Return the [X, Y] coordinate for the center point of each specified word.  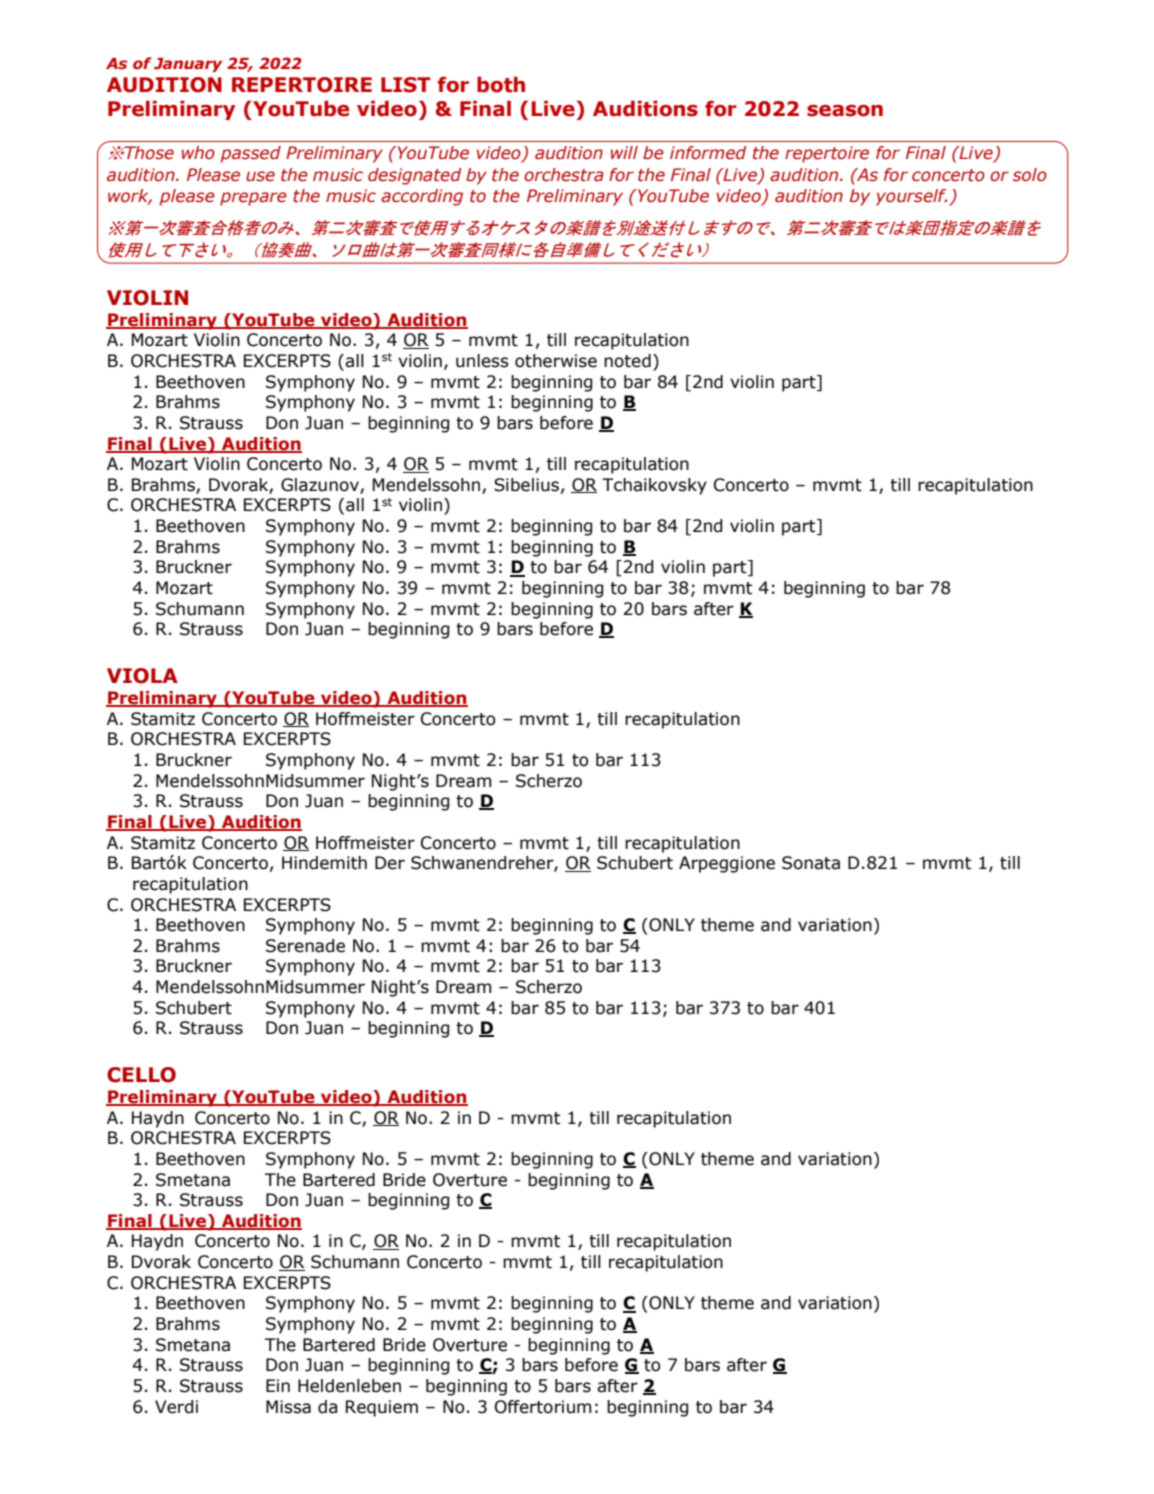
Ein [278, 1385]
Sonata [811, 863]
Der [390, 863]
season [845, 111]
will [624, 152]
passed [251, 154]
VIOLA [142, 676]
